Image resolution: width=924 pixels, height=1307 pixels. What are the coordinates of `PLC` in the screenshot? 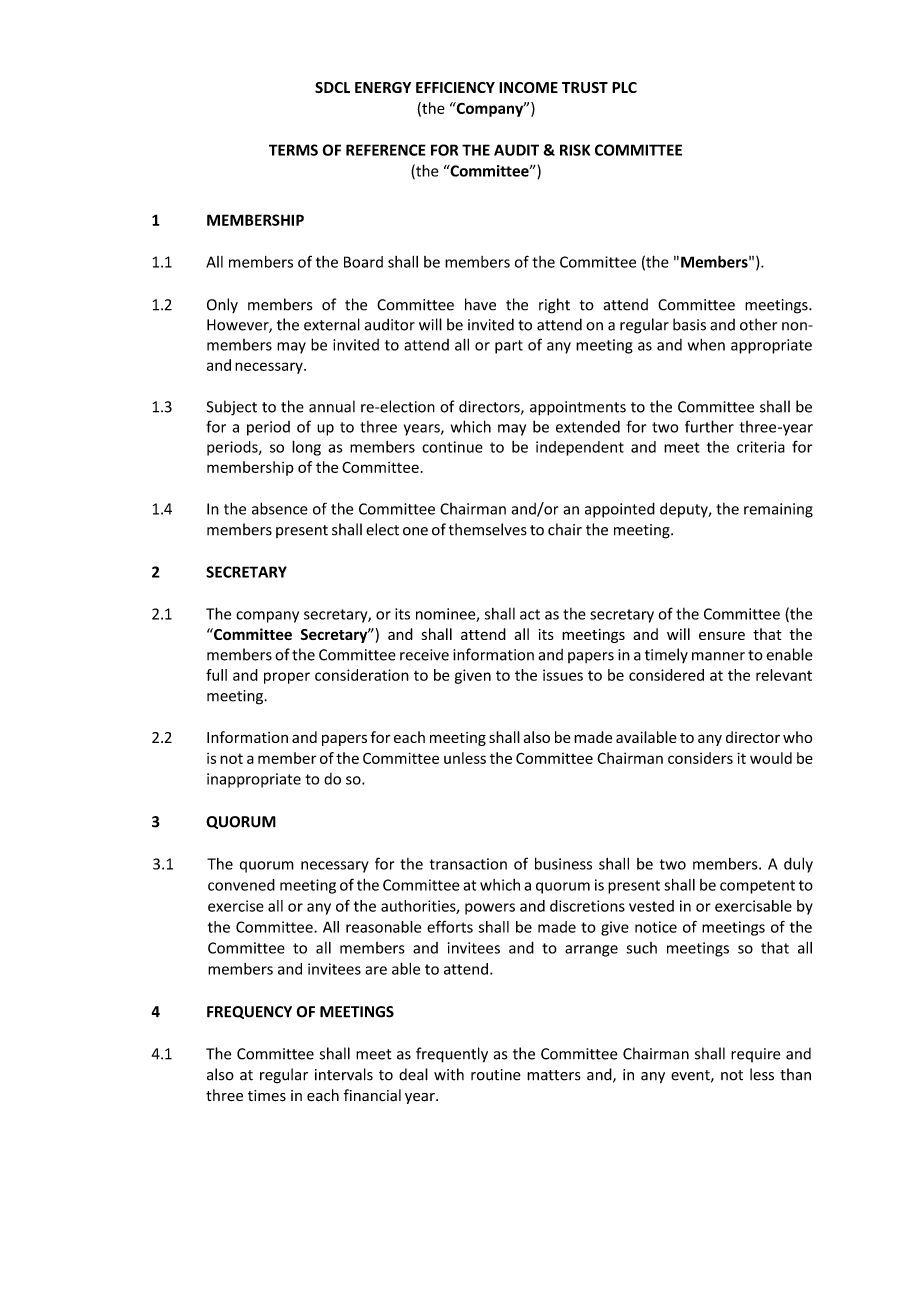 It's located at (624, 87).
